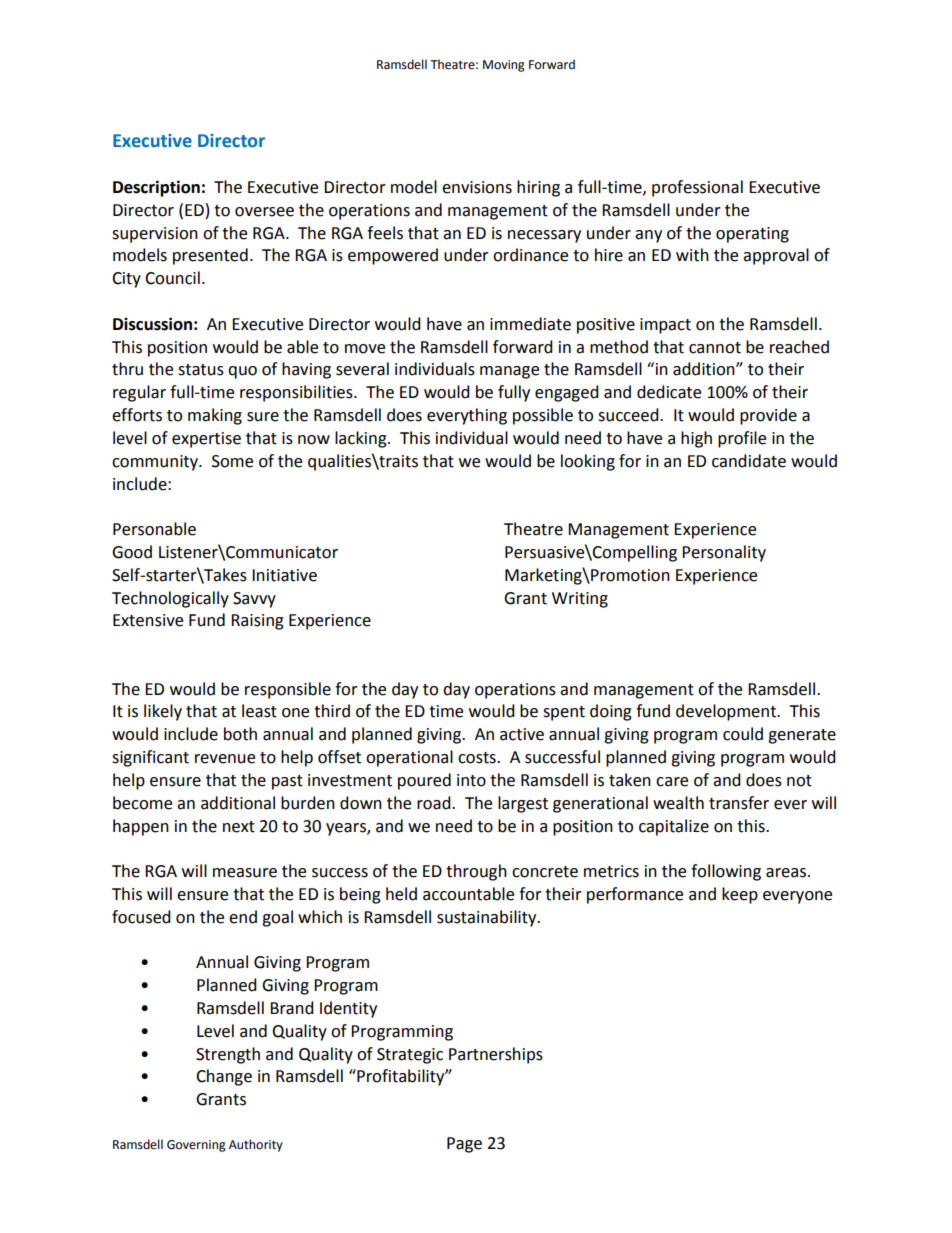 The height and width of the image is (1233, 952). Describe the element at coordinates (170, 599) in the image. I see `Technologically` at that location.
